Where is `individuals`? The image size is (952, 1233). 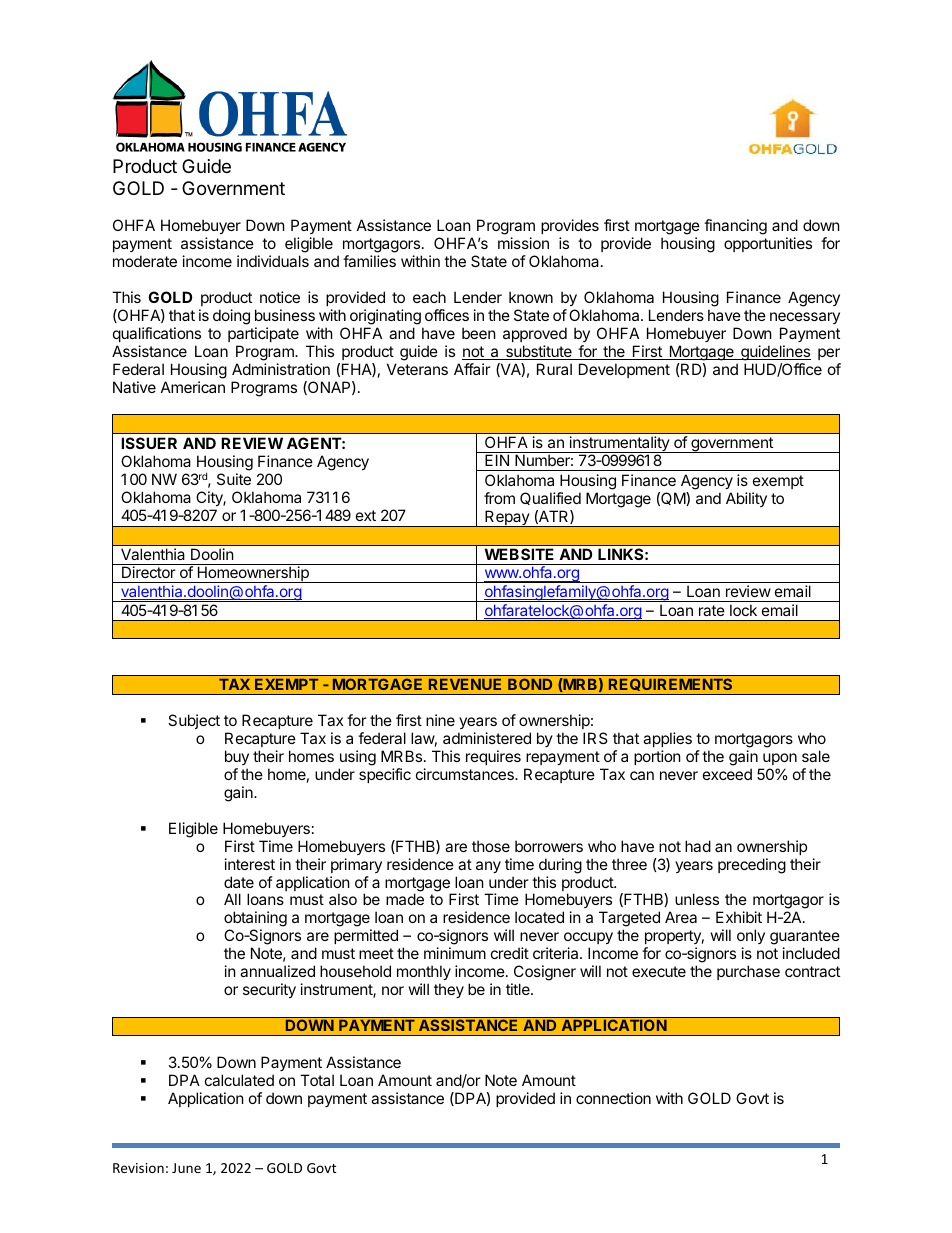
individuals is located at coordinates (273, 261).
